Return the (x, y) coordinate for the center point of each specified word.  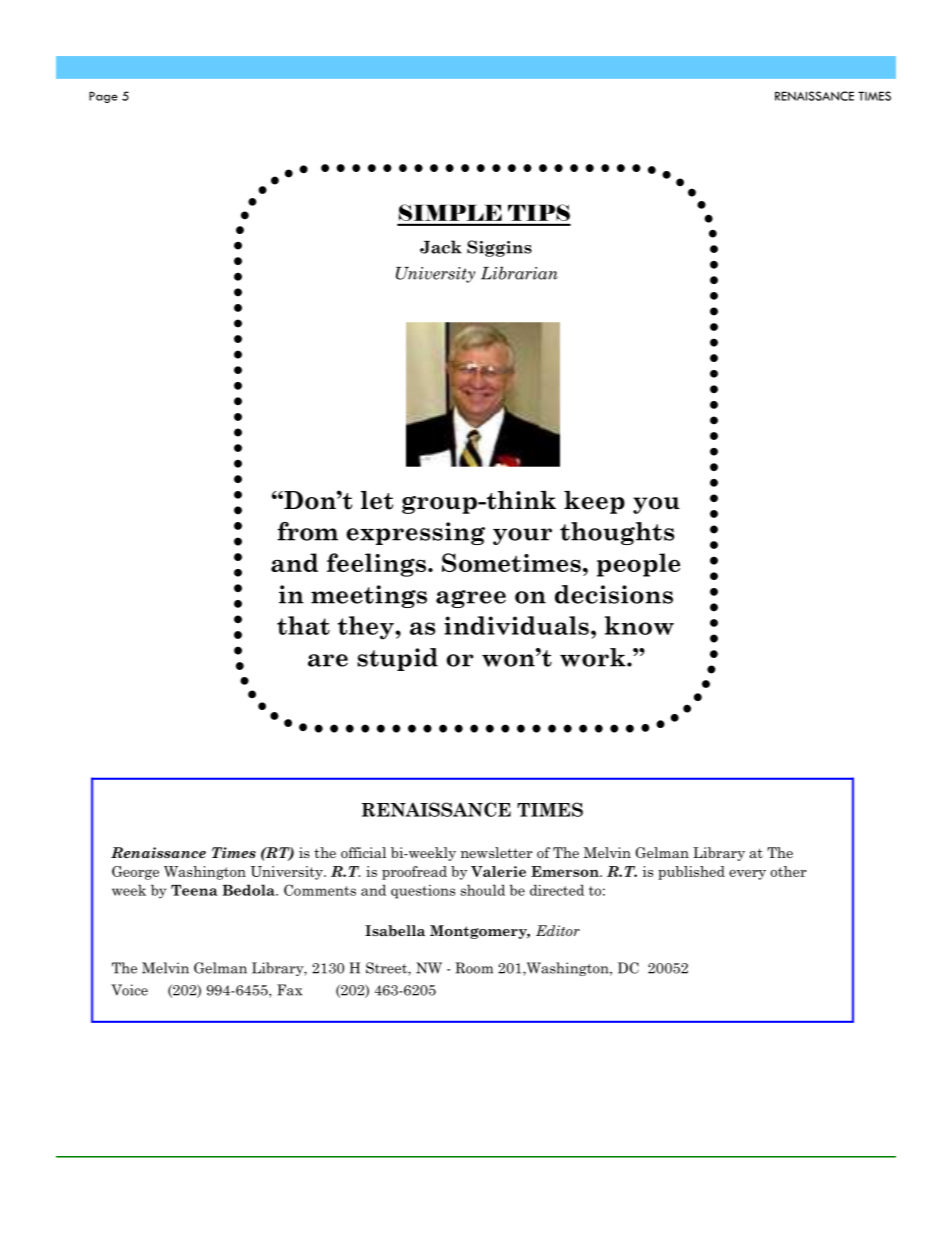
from (307, 531)
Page (103, 97)
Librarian (519, 273)
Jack (441, 247)
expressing (415, 533)
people (638, 565)
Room (474, 968)
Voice (129, 990)
